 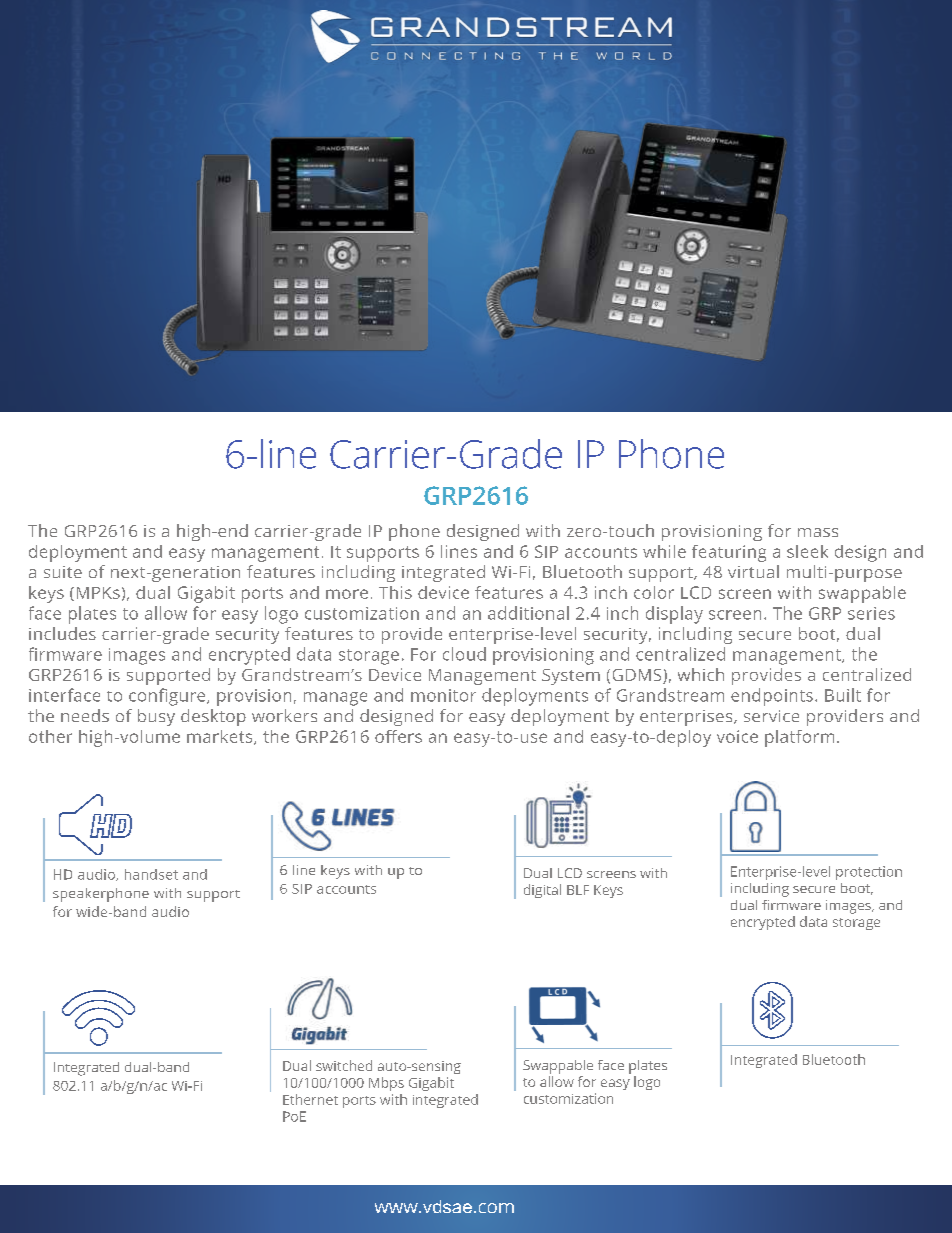 What do you see at coordinates (63, 572) in the page?
I see `suite` at bounding box center [63, 572].
